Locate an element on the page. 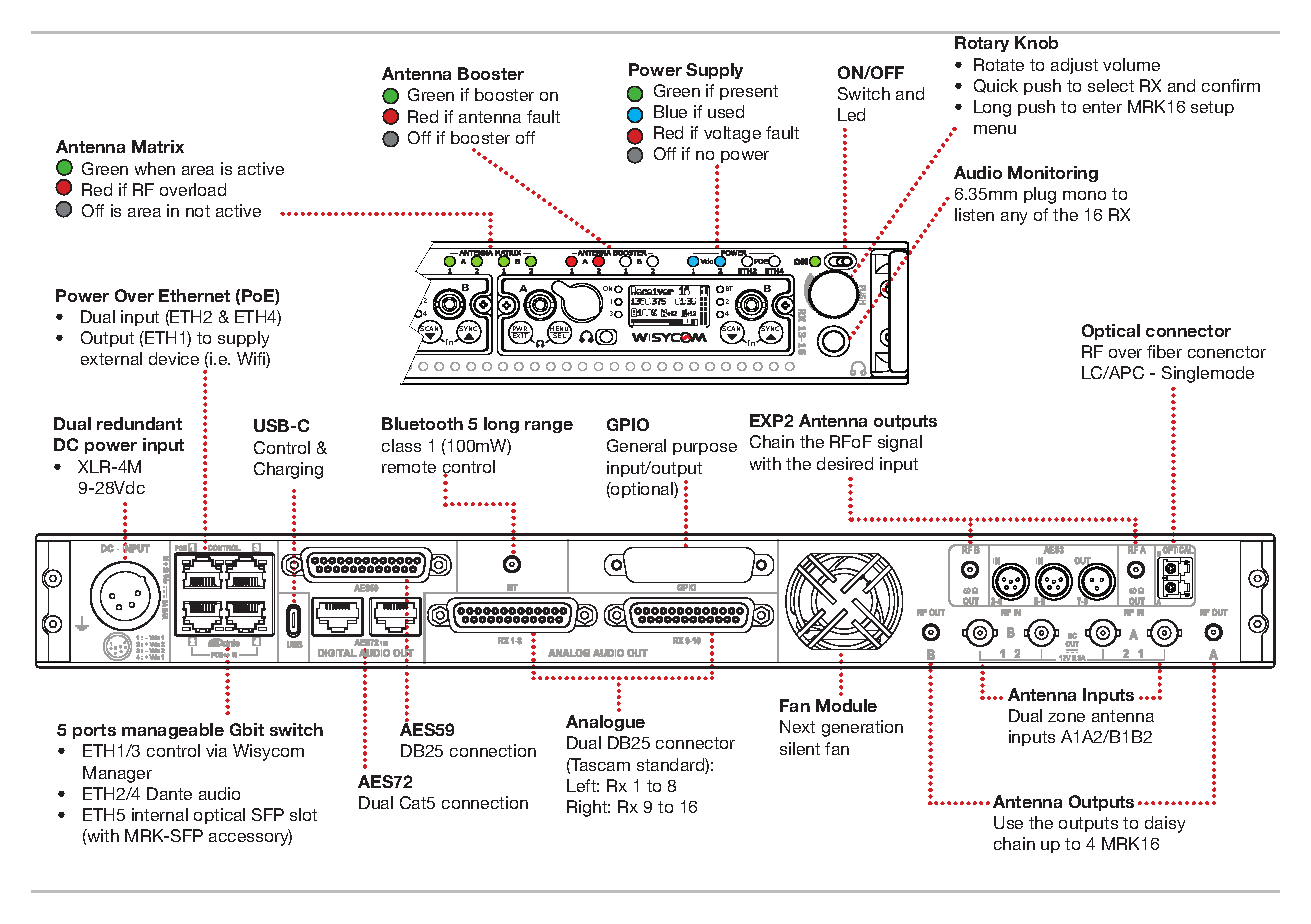 The width and height of the page is (1311, 924). zone is located at coordinates (1066, 717).
